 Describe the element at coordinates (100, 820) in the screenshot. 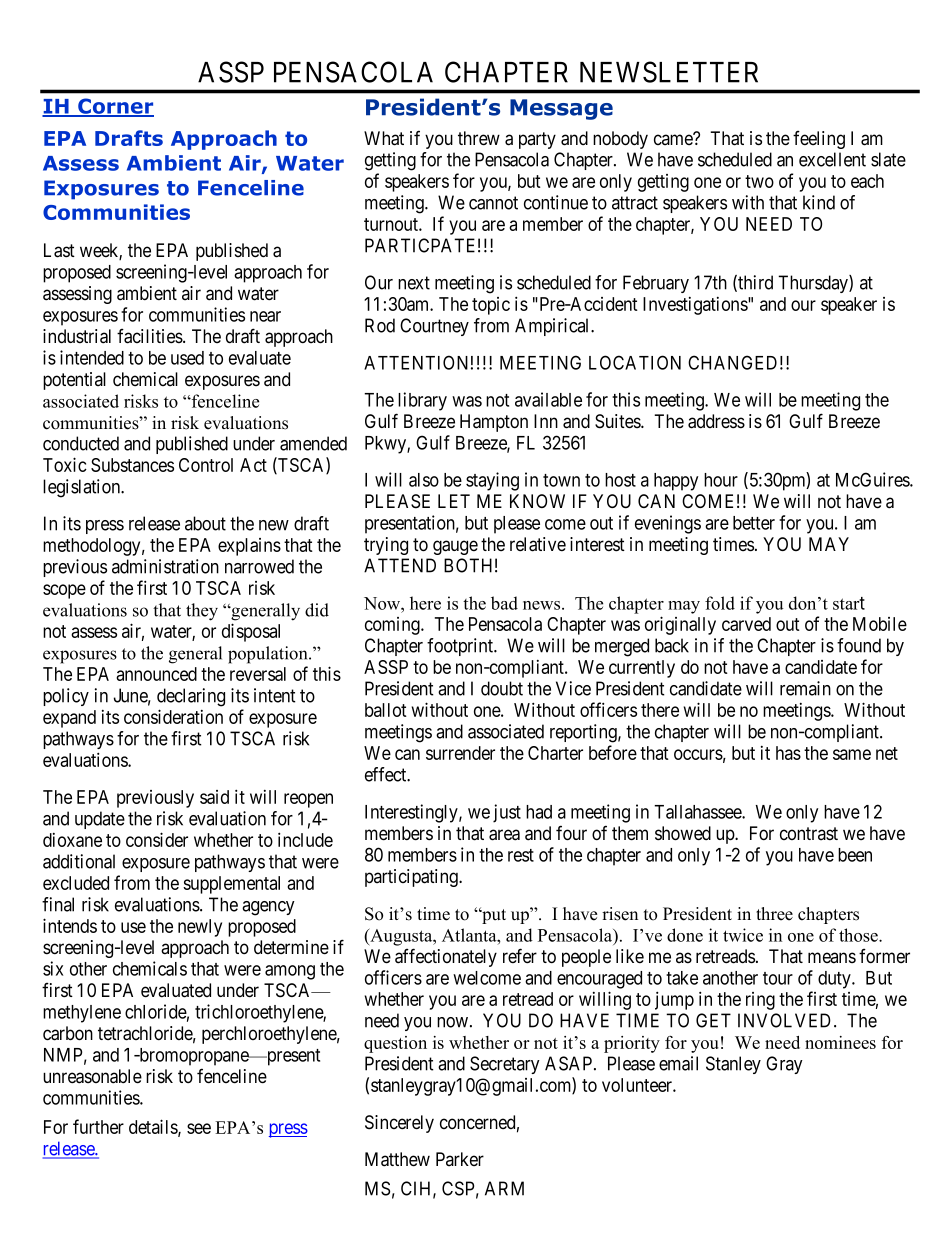

I see `update` at that location.
